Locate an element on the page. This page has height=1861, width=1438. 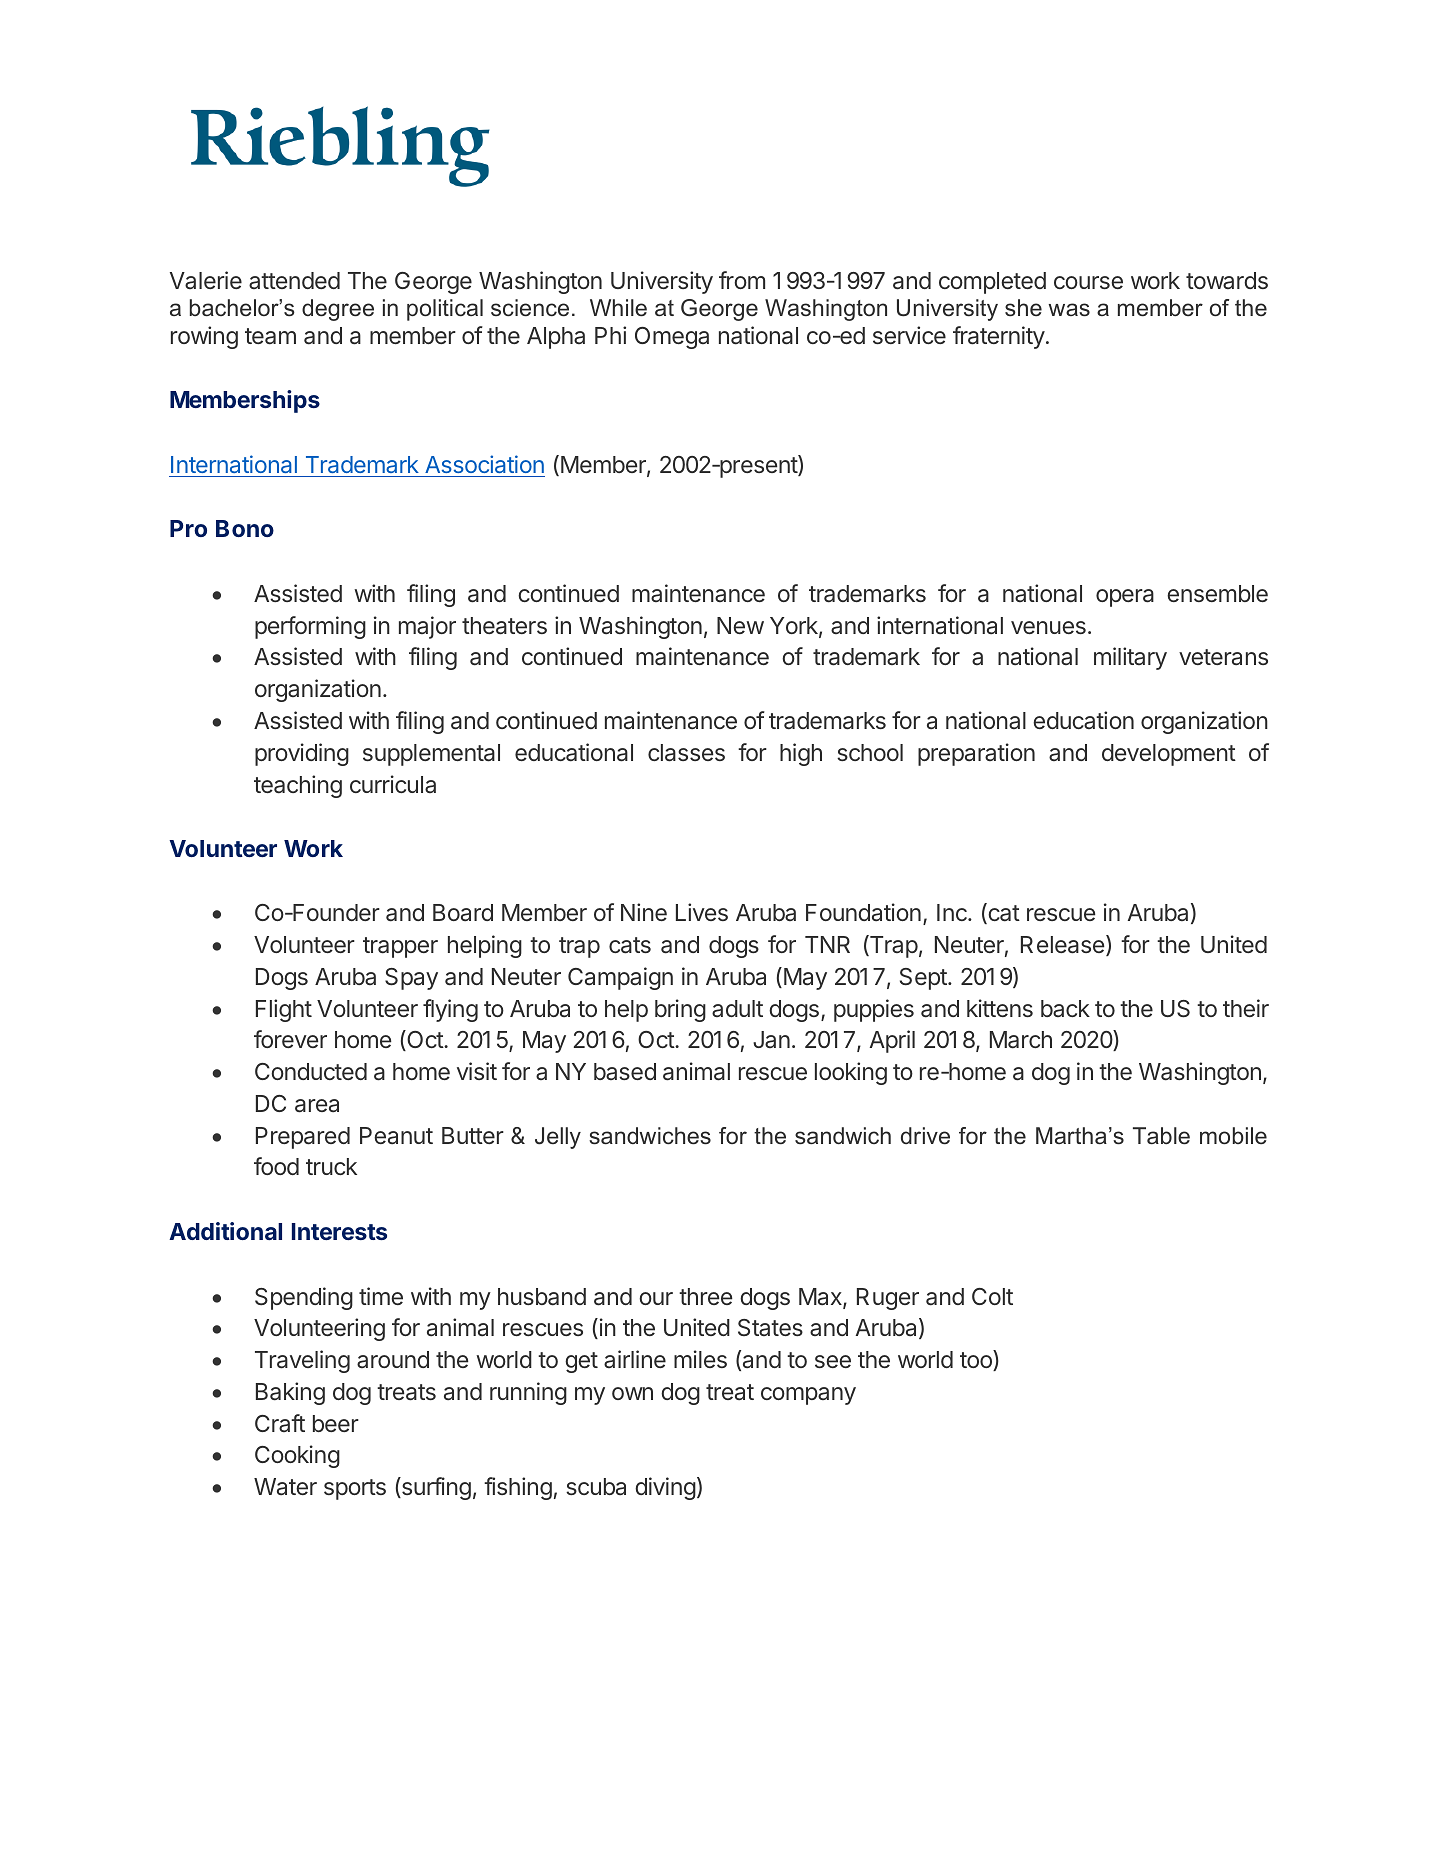
New is located at coordinates (740, 625).
